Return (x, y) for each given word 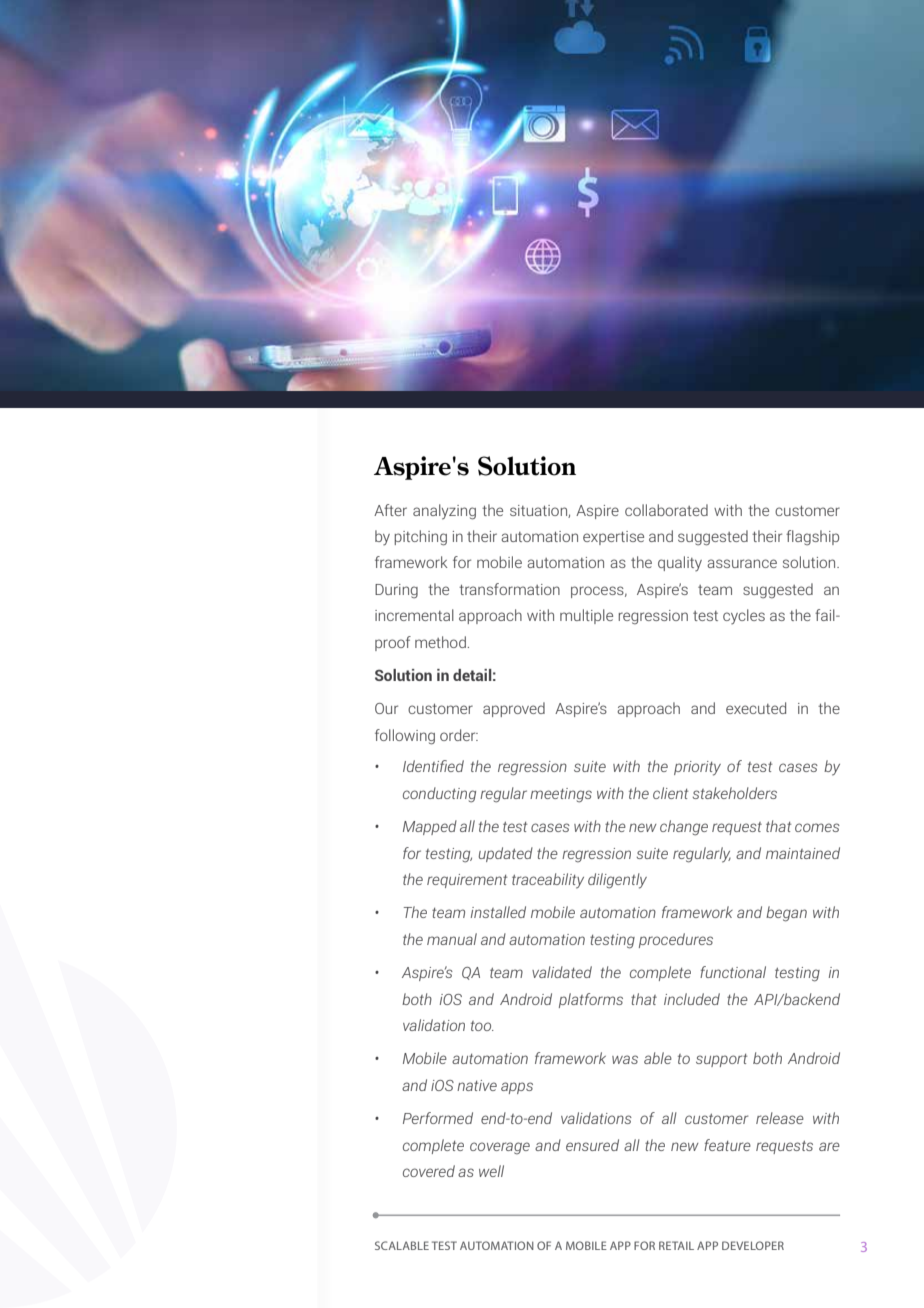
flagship (812, 537)
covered (429, 1171)
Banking (337, 223)
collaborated (666, 510)
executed (756, 708)
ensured (592, 1145)
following (405, 737)
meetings (561, 795)
